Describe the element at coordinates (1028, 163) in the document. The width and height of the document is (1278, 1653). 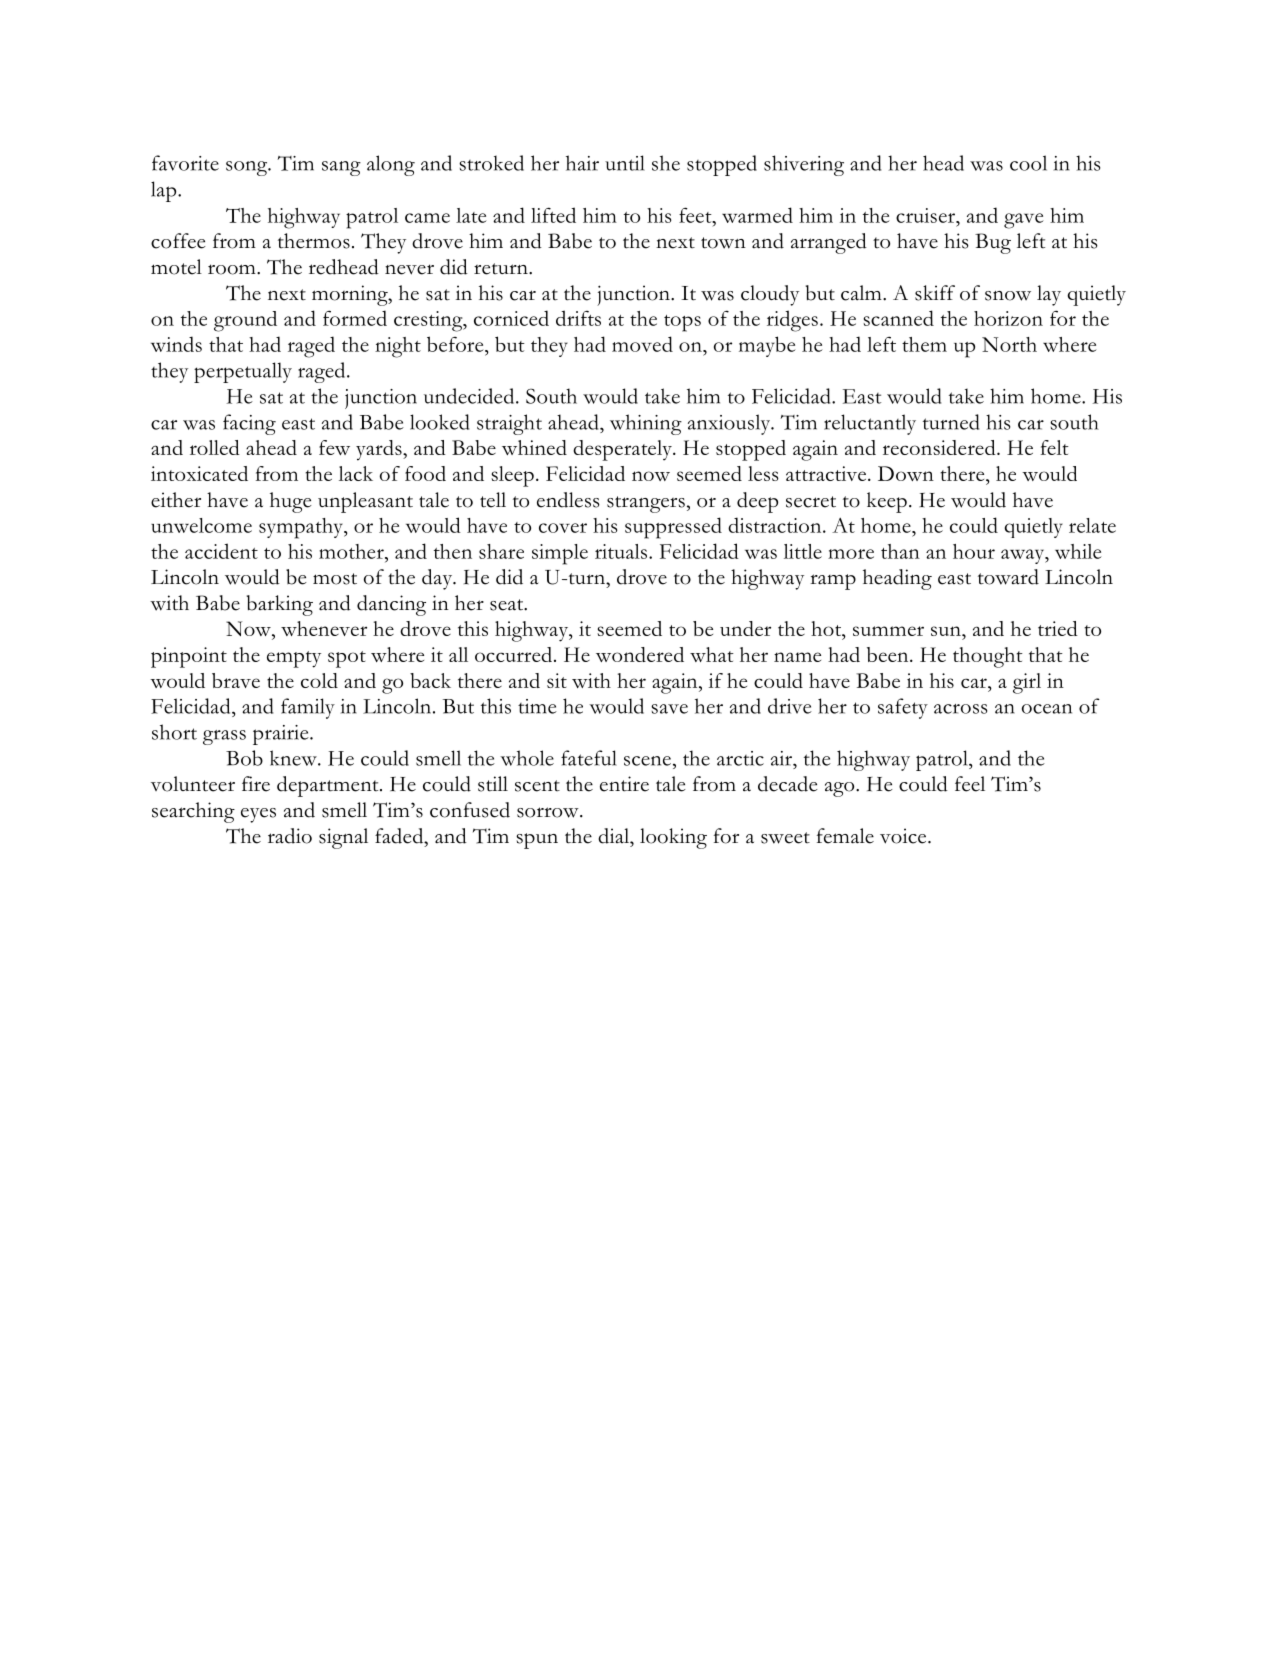
I see `cool` at that location.
